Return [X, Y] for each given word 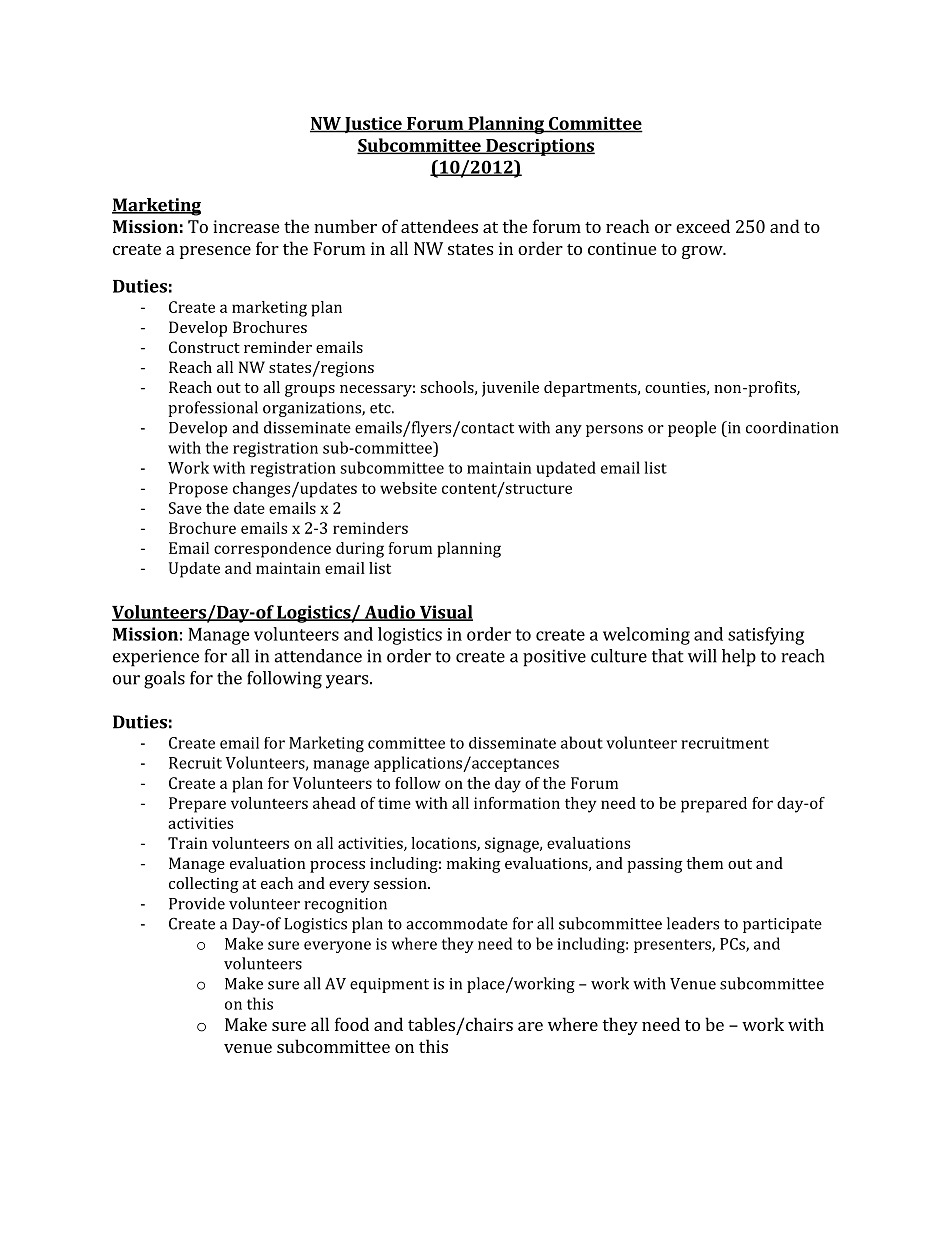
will [702, 656]
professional [213, 409]
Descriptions [539, 147]
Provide [197, 903]
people [692, 429]
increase [246, 226]
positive [554, 658]
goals [164, 680]
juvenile [510, 389]
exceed [703, 226]
